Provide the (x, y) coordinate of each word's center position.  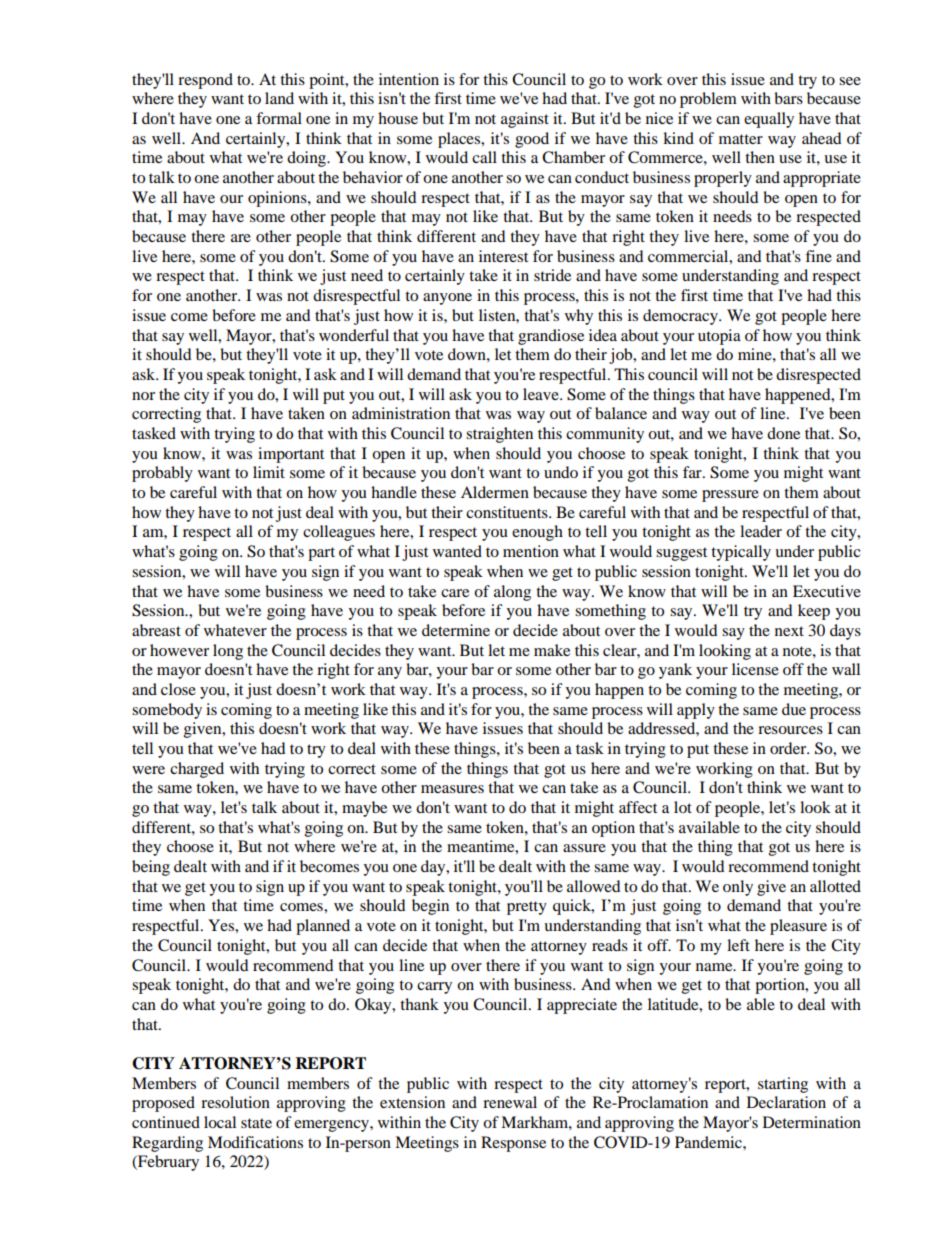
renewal (510, 1102)
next (789, 631)
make (552, 650)
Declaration (786, 1102)
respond (205, 81)
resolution (235, 1102)
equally (769, 120)
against (525, 120)
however (179, 650)
